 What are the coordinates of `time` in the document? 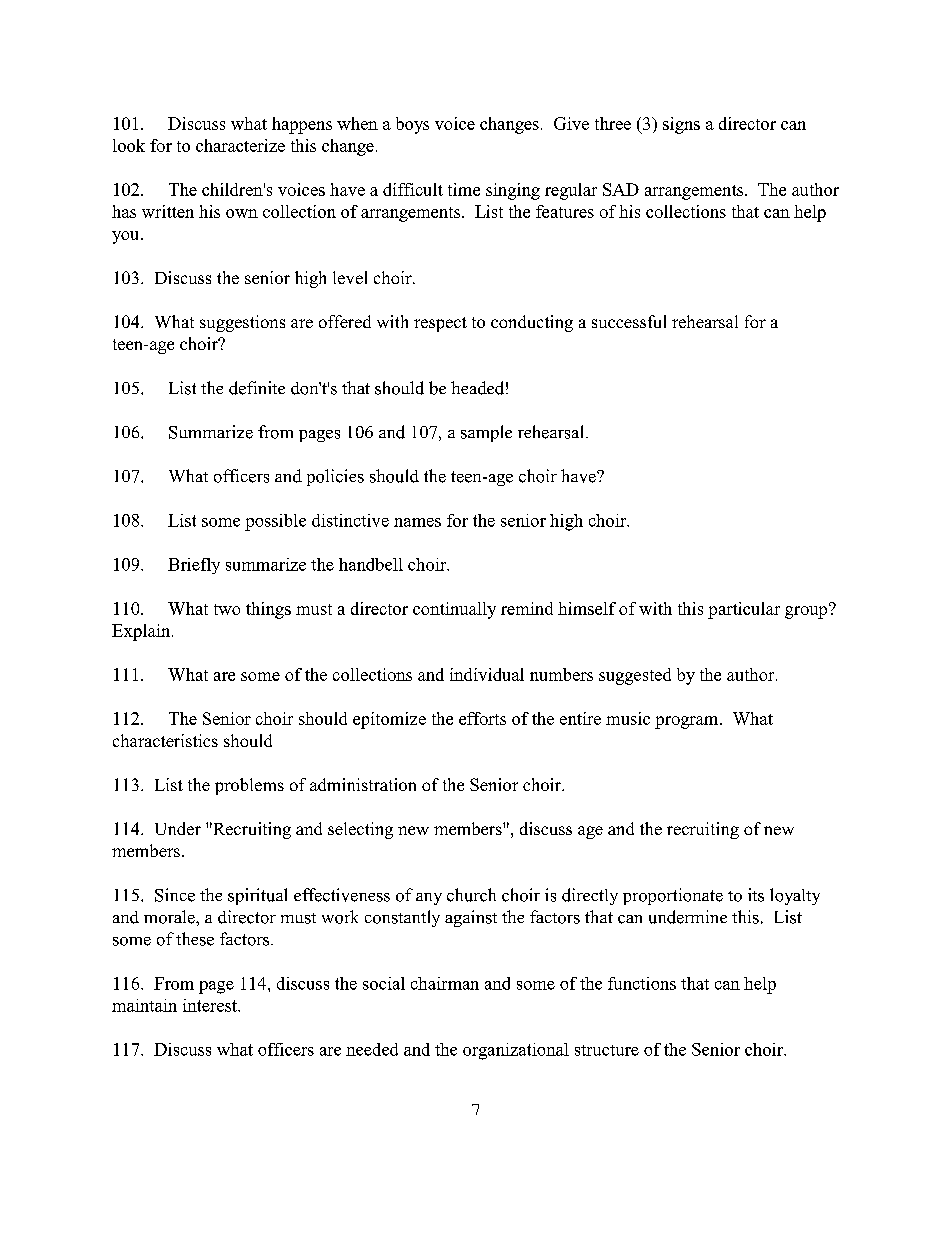 It's located at (464, 189).
